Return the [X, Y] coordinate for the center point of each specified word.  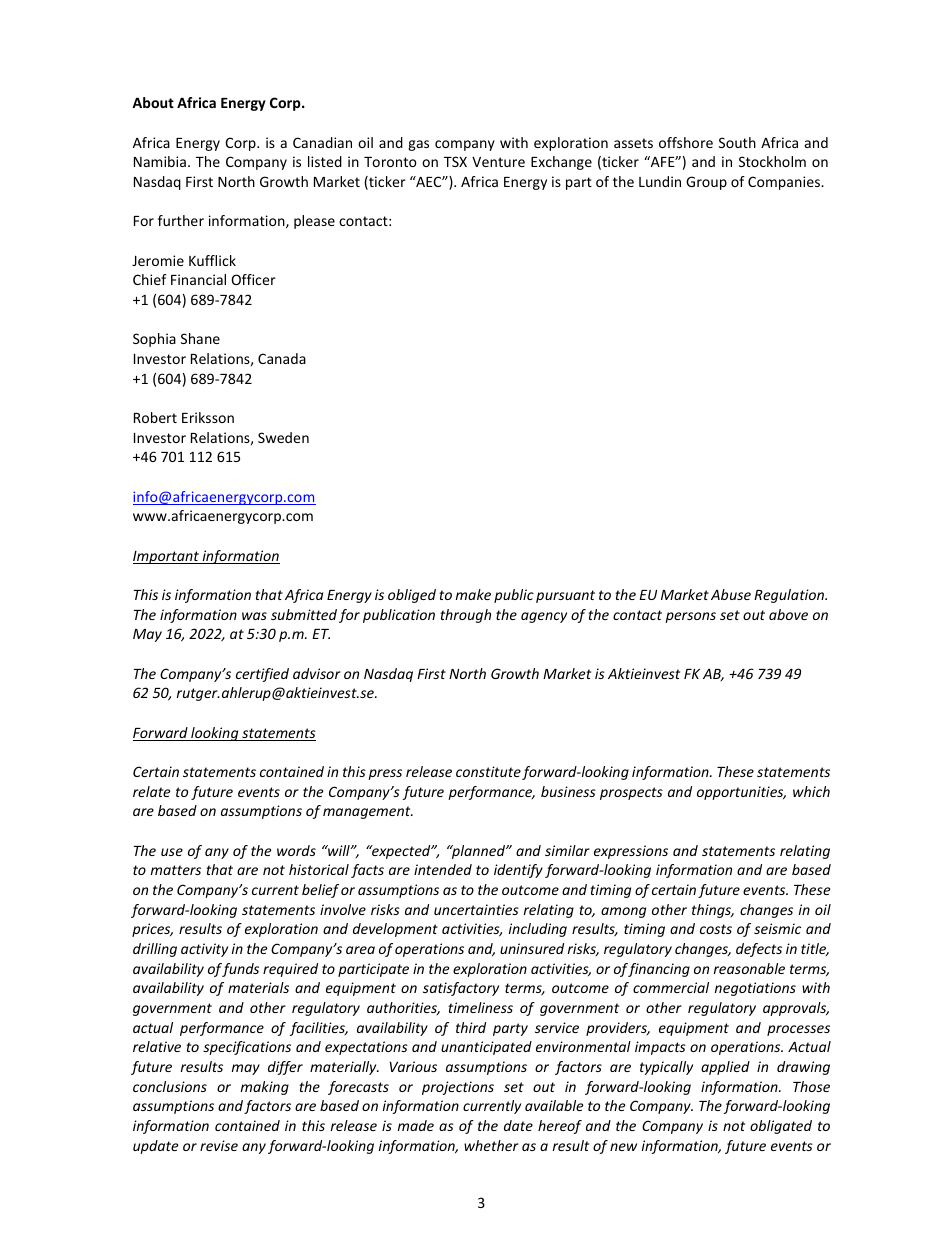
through [465, 616]
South [737, 142]
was [254, 616]
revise [219, 1145]
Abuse [731, 594]
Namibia [160, 161]
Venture [498, 162]
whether [491, 1145]
